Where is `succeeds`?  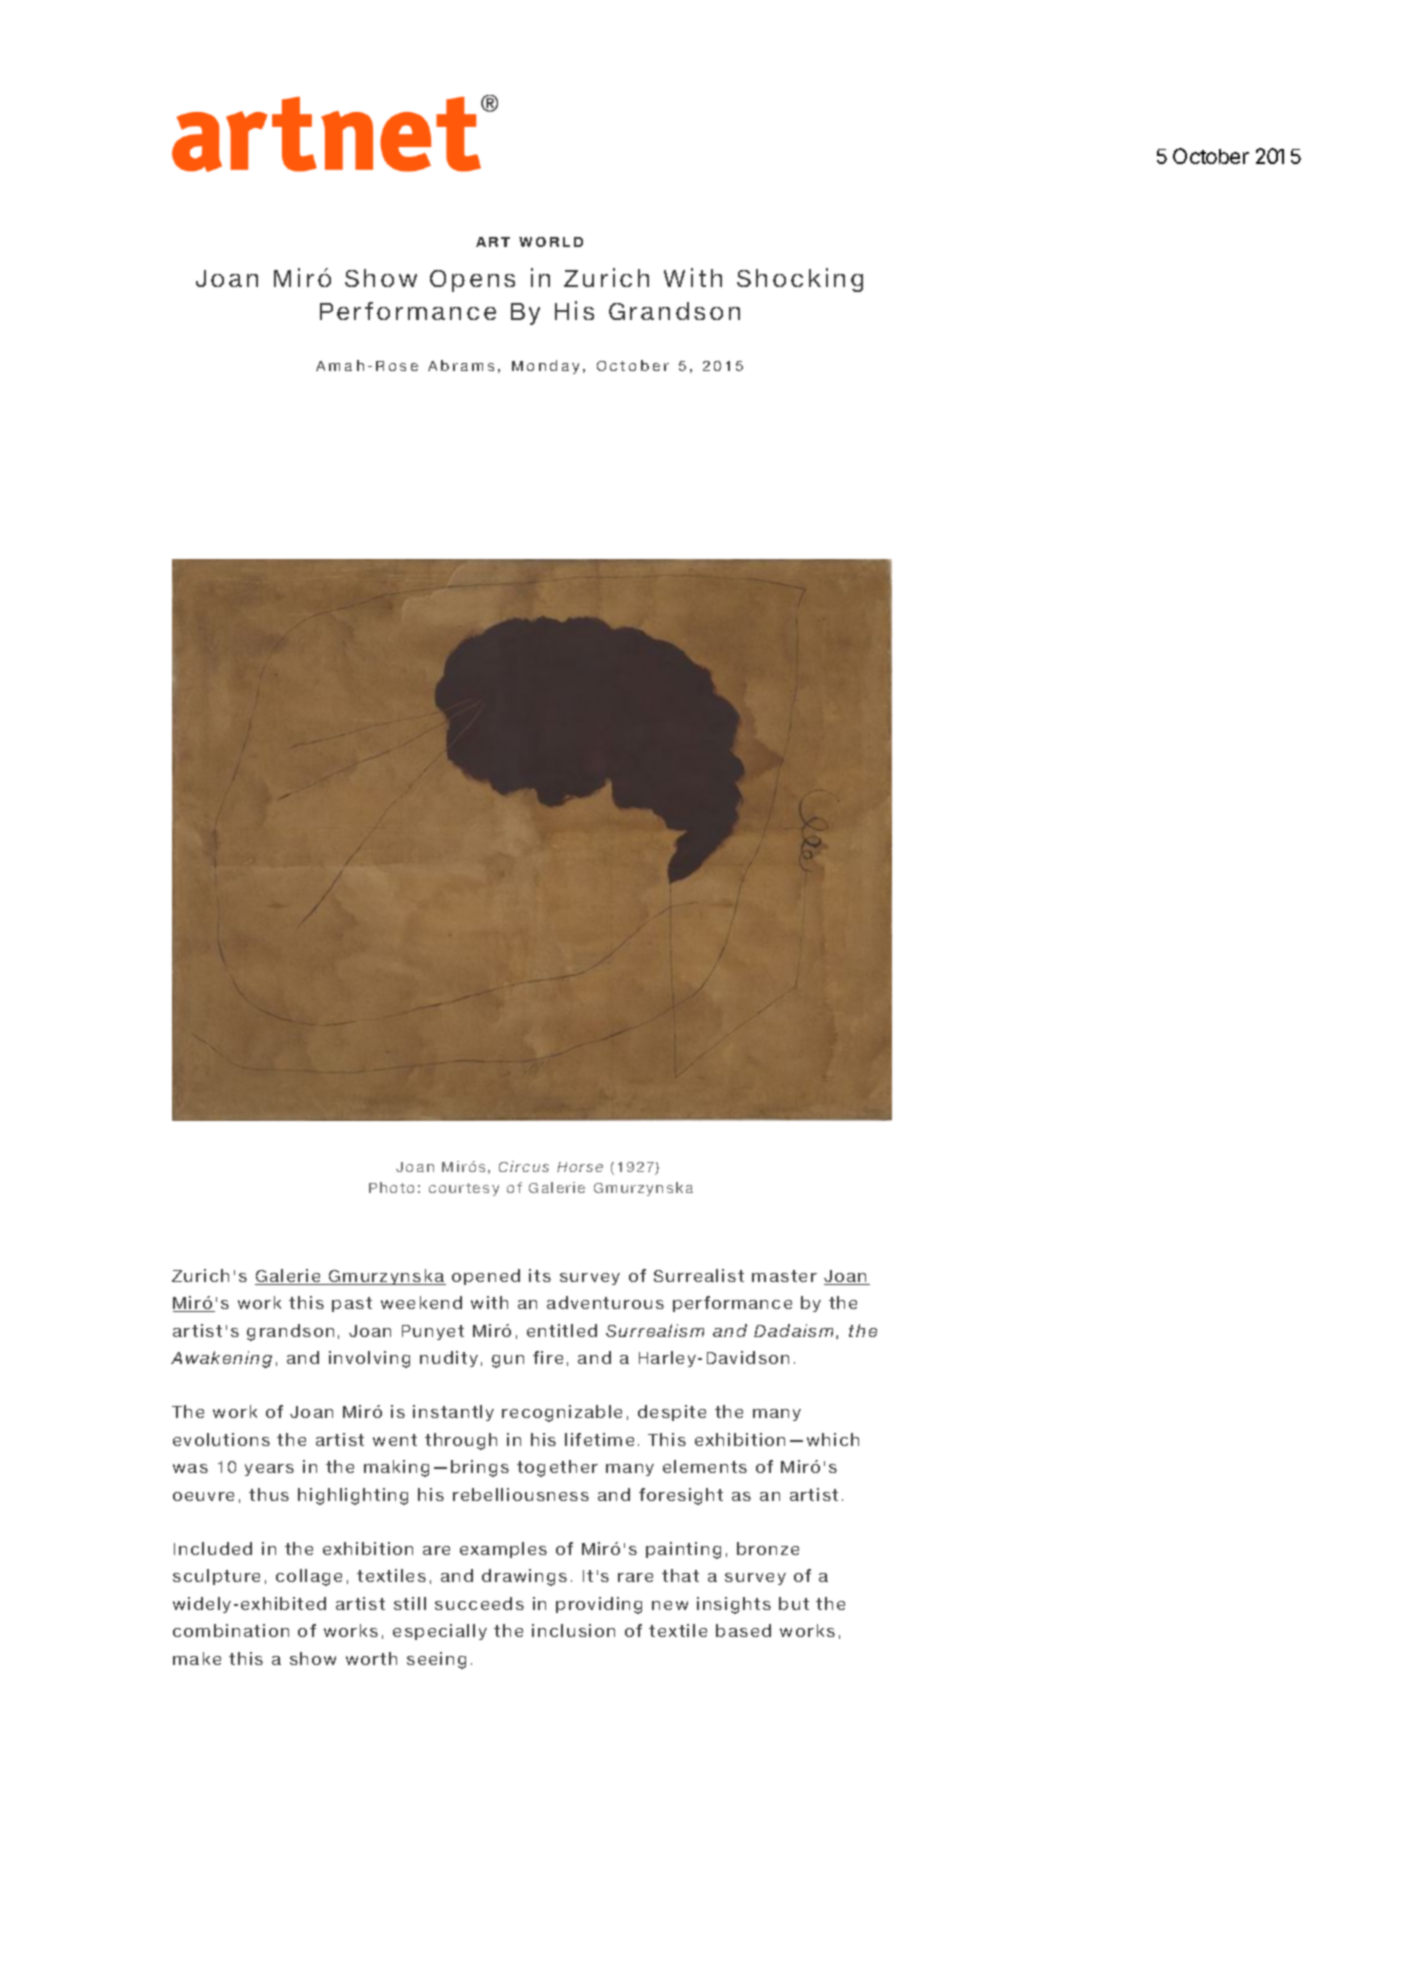
succeeds is located at coordinates (479, 1603).
